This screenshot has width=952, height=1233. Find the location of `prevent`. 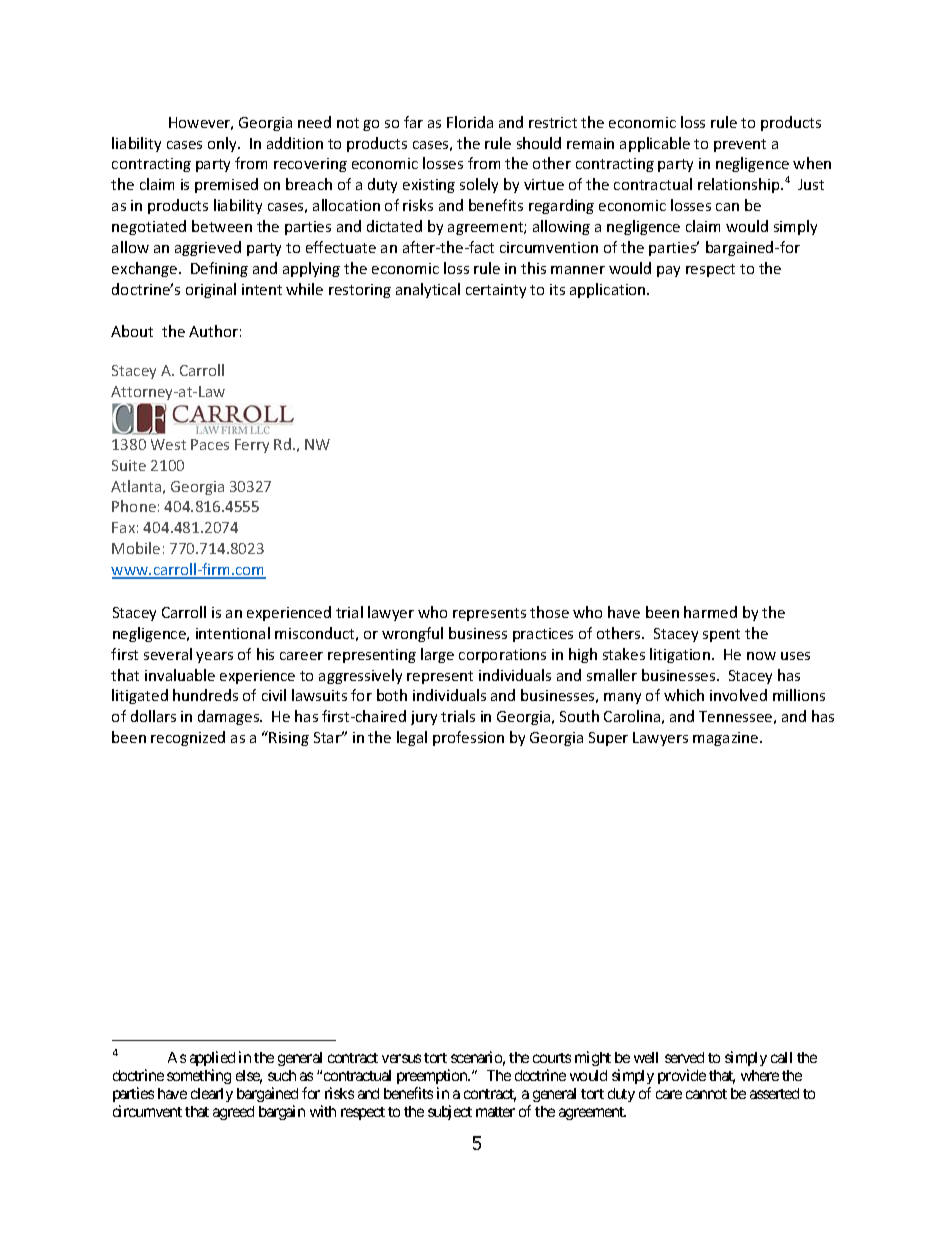

prevent is located at coordinates (740, 145).
